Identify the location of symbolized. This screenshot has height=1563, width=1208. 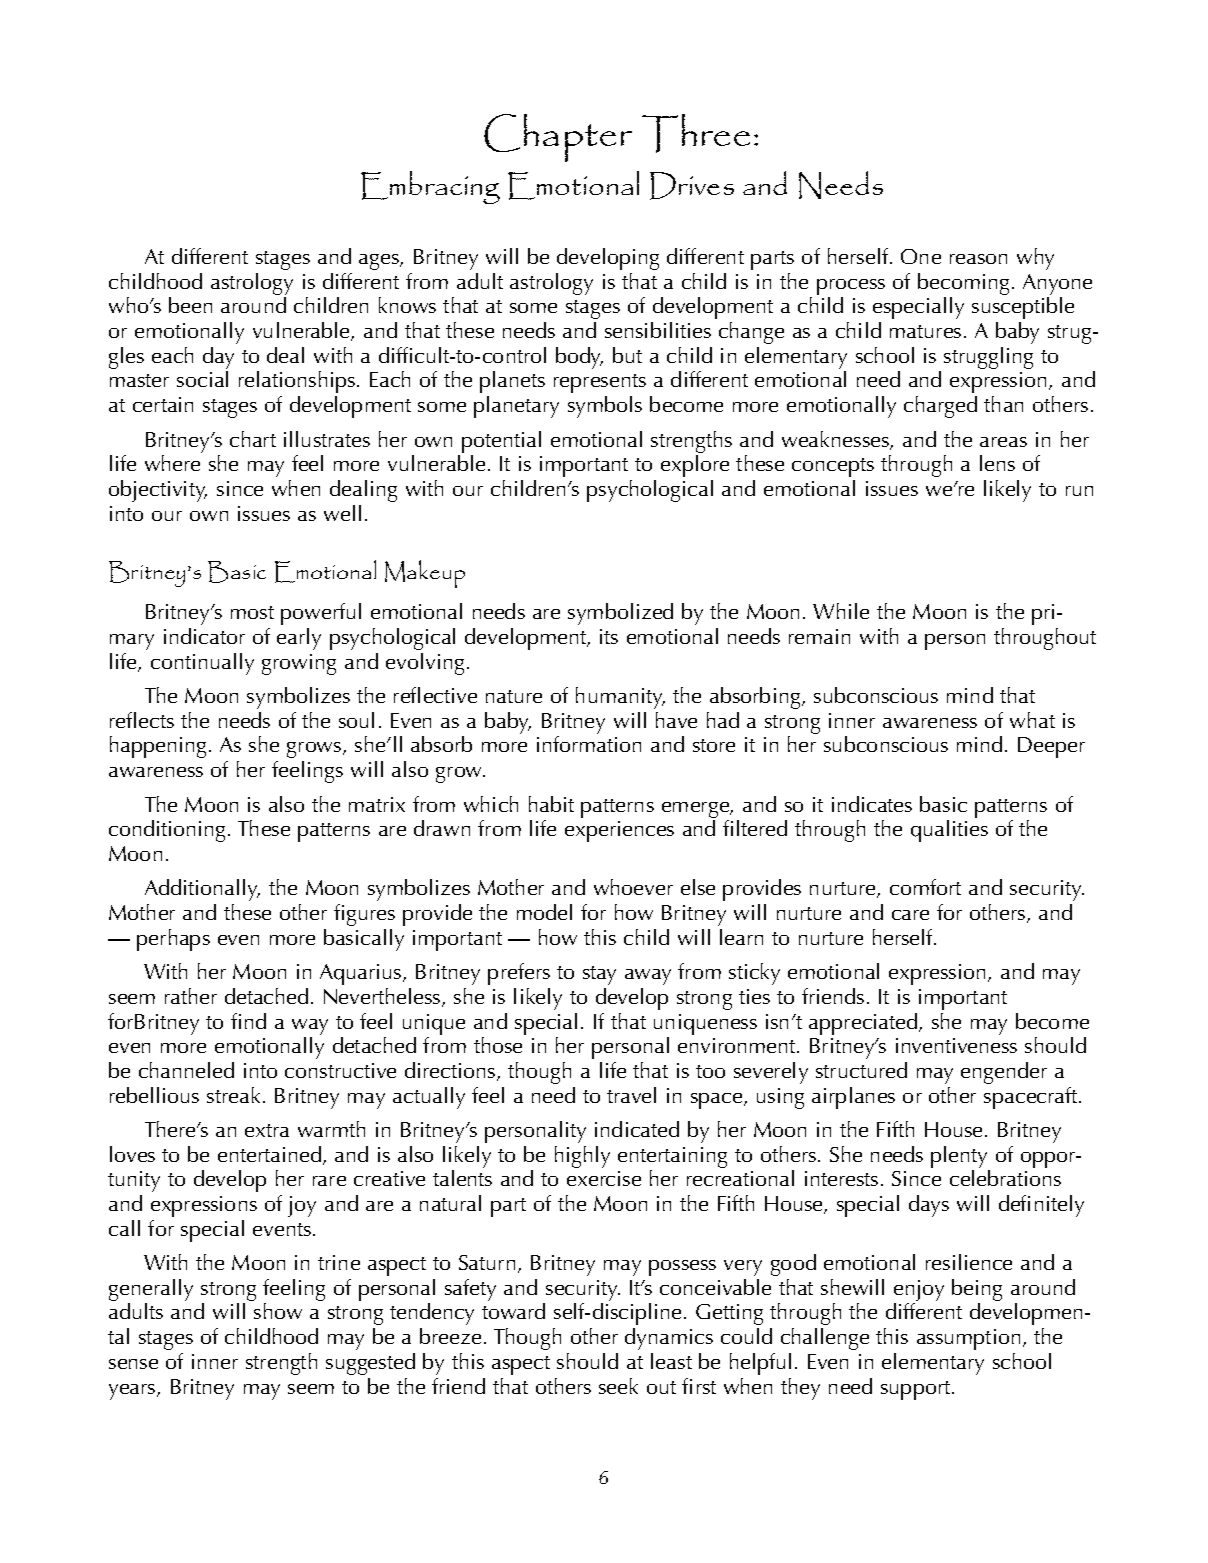
(620, 614).
